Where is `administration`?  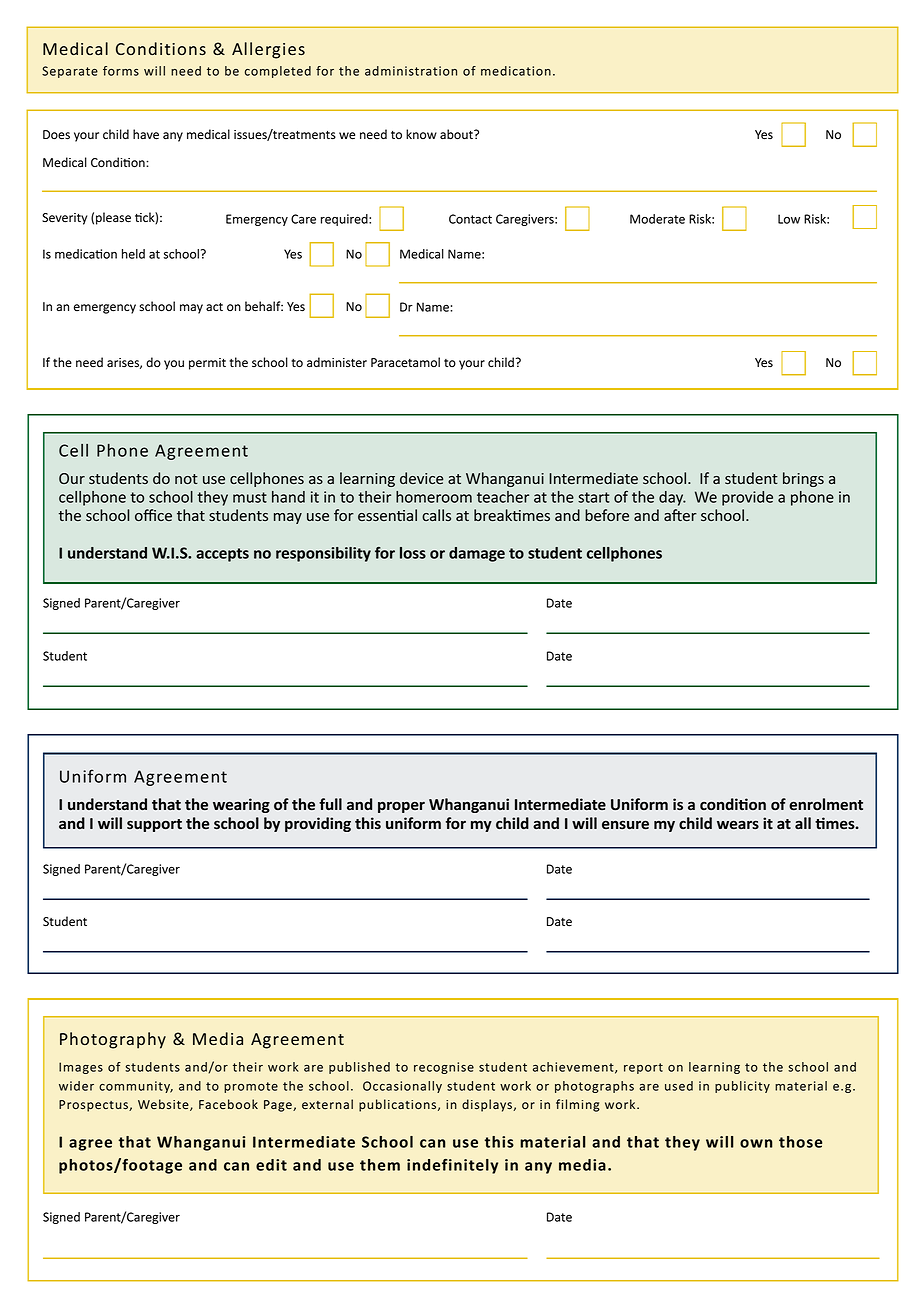 administration is located at coordinates (411, 71).
